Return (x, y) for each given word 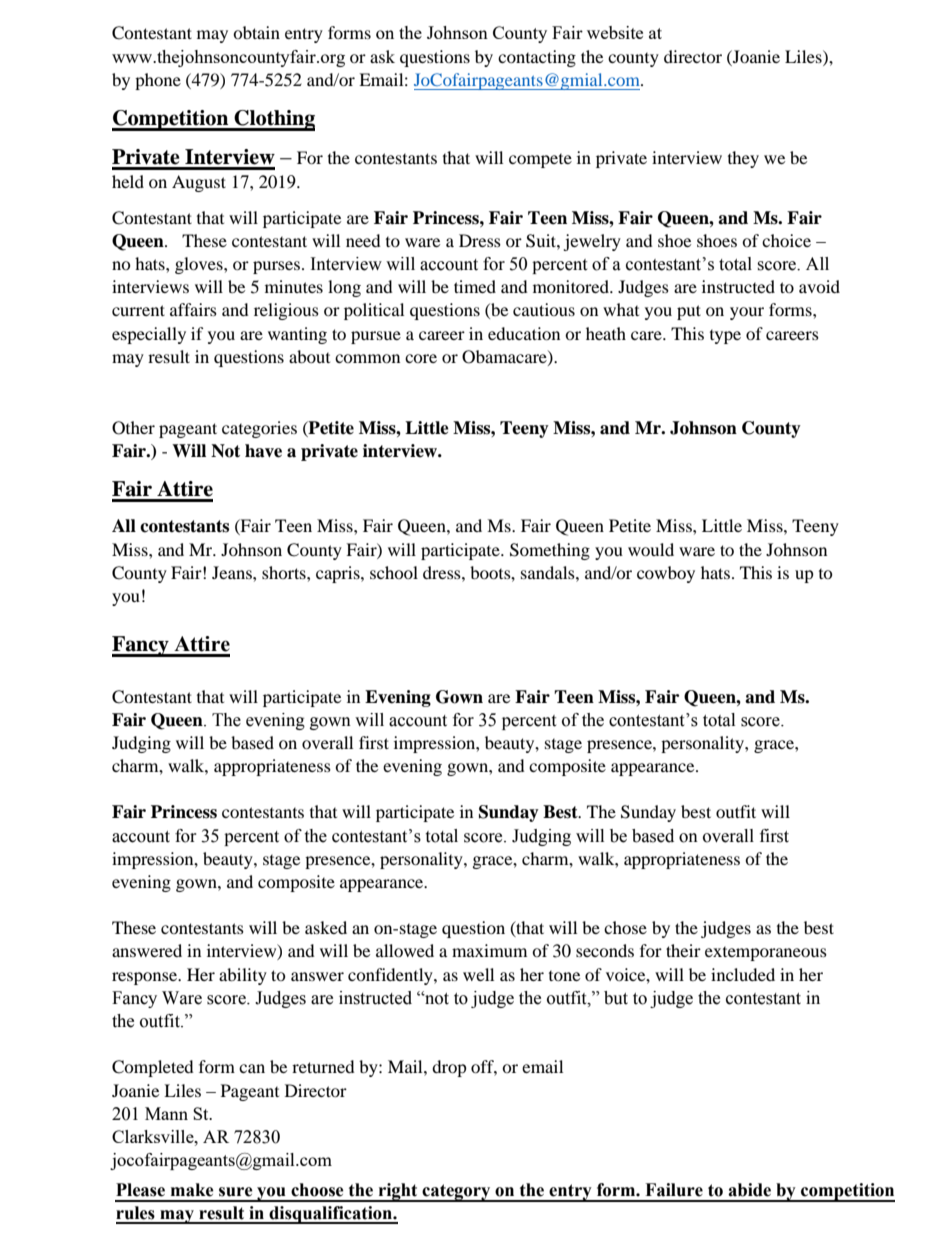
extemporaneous (766, 954)
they (743, 159)
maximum (489, 950)
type (725, 337)
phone (158, 81)
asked (326, 927)
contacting (537, 58)
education (524, 333)
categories (259, 429)
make (192, 1190)
